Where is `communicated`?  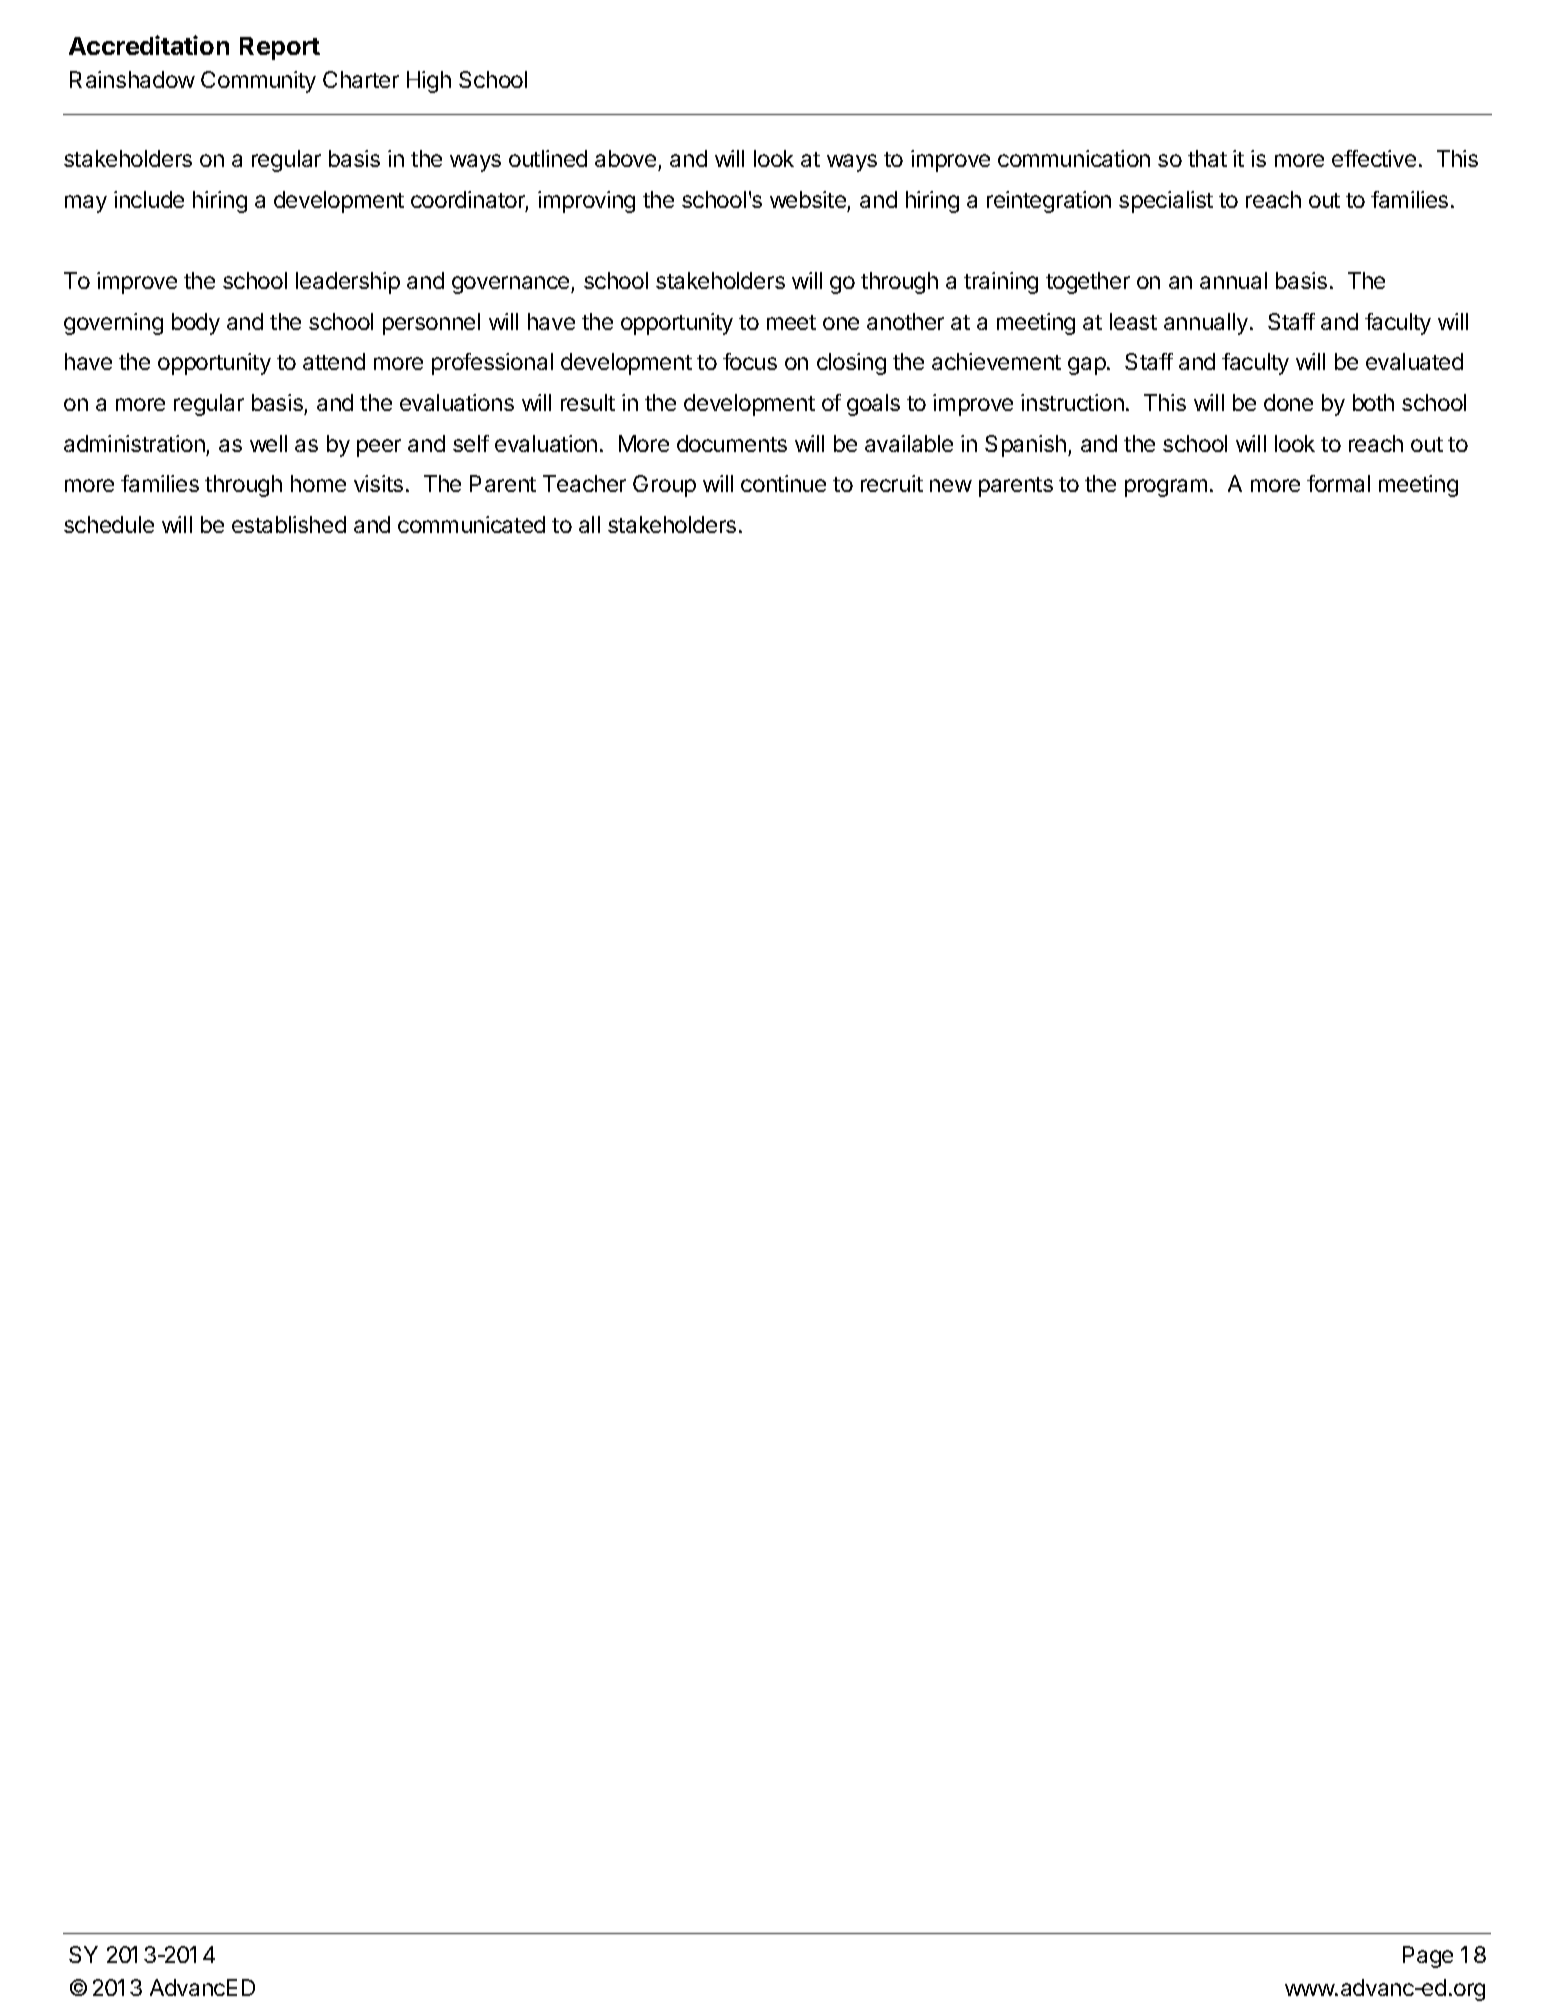 communicated is located at coordinates (471, 524).
